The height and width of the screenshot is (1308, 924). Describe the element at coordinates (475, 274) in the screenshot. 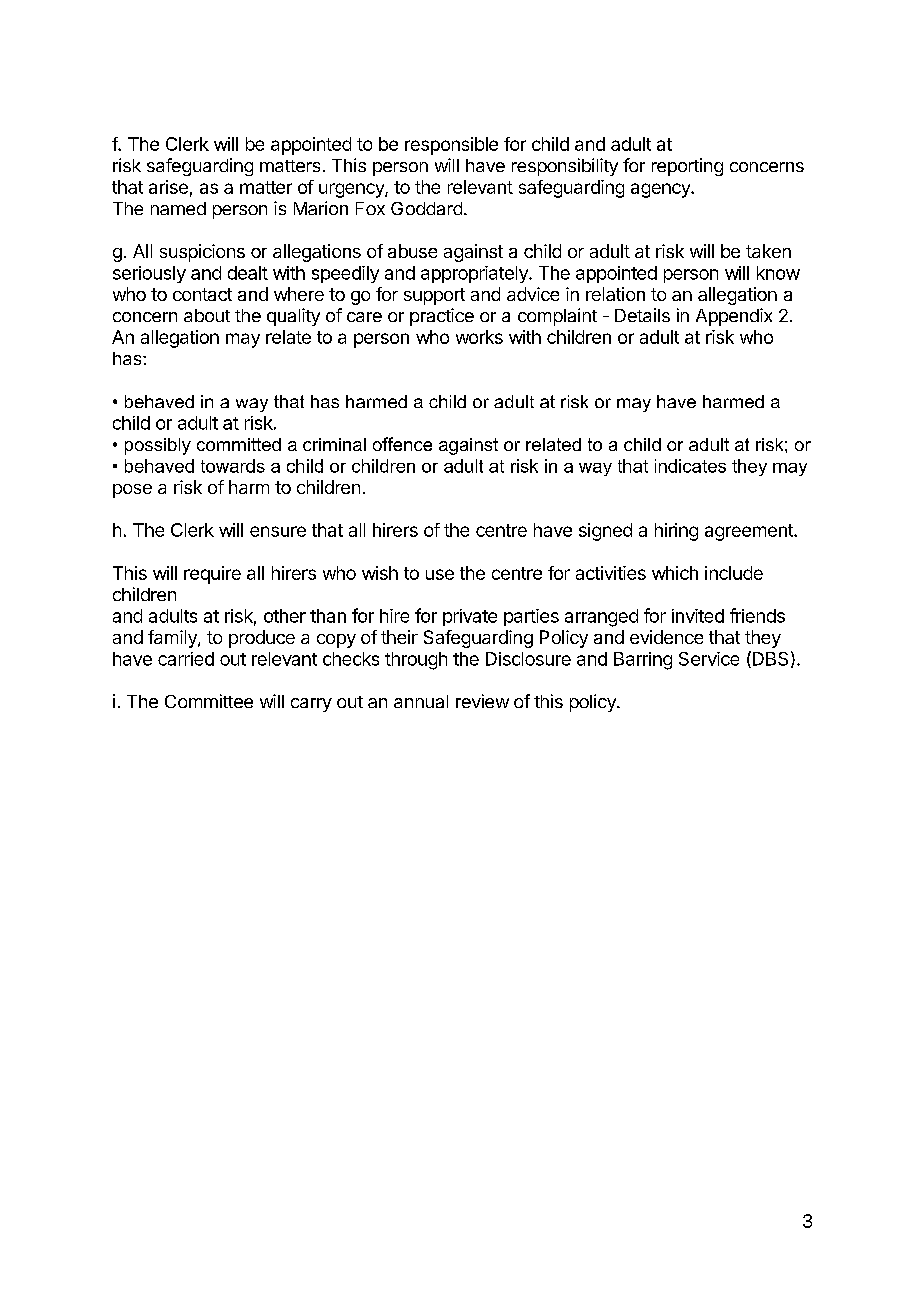

I see `appropriately` at that location.
